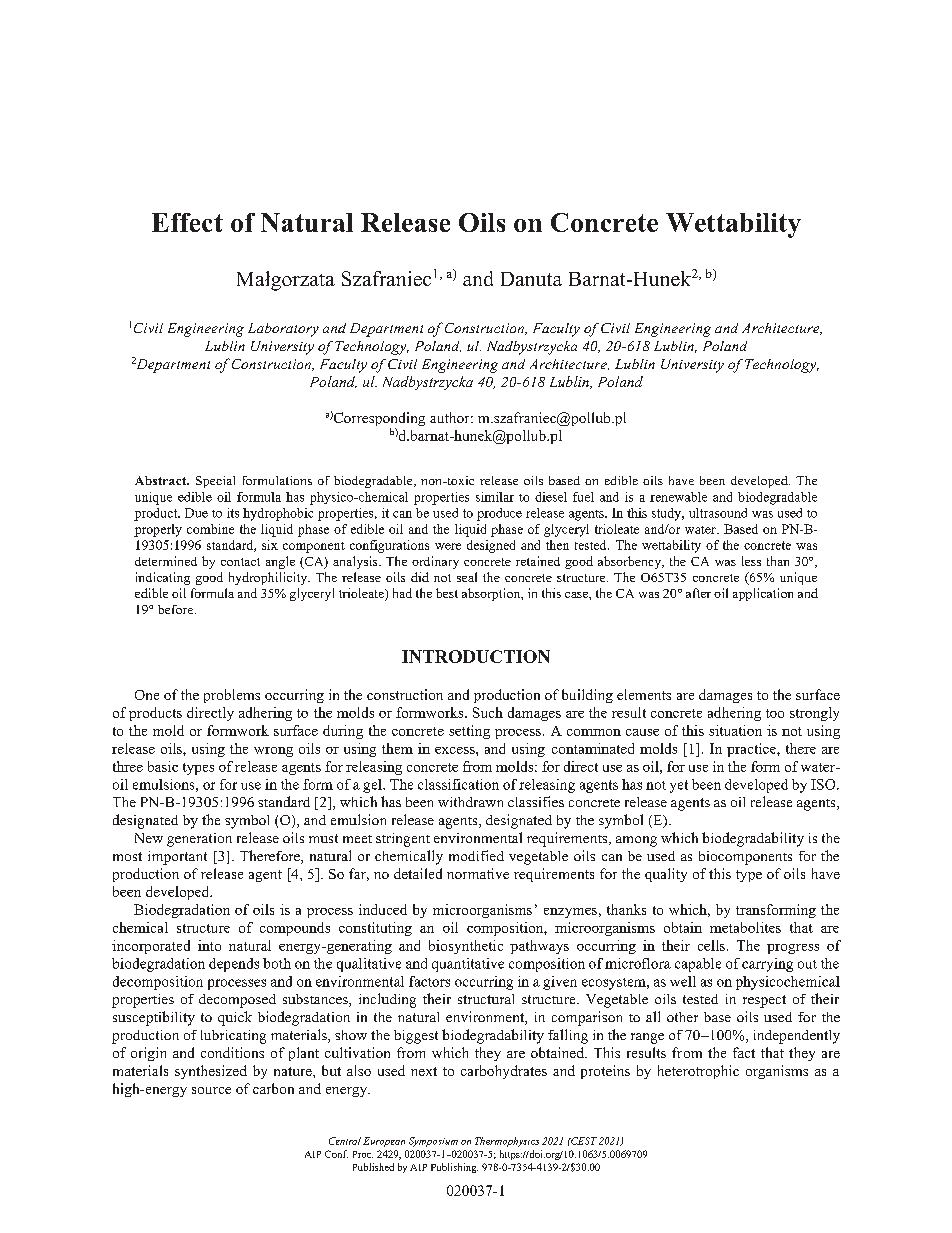 This screenshot has height=1233, width=952. Describe the element at coordinates (199, 840) in the screenshot. I see `generation` at that location.
